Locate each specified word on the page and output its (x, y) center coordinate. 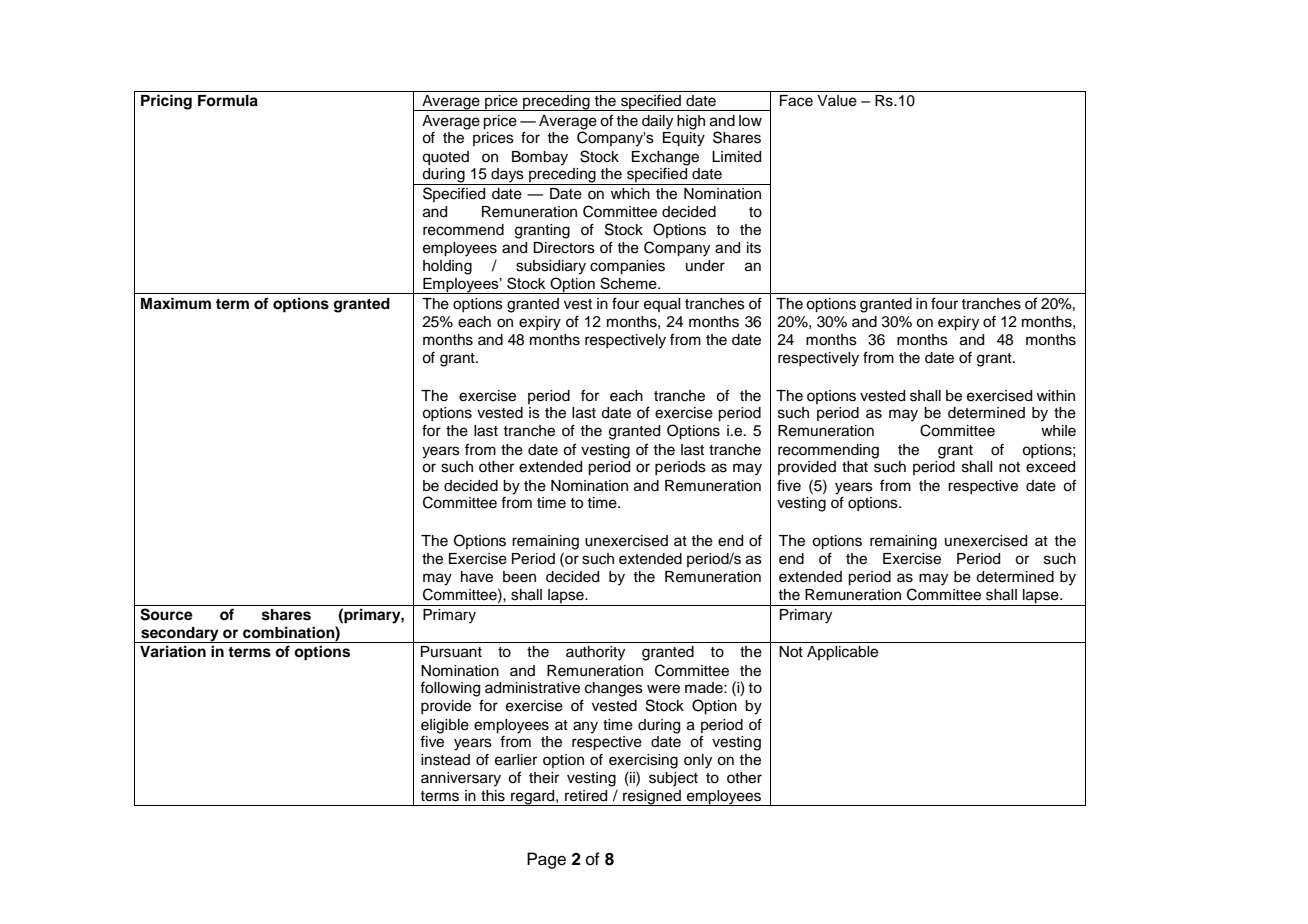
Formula (228, 101)
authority (595, 653)
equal (662, 305)
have (477, 577)
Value (837, 101)
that (855, 467)
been (519, 577)
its (754, 248)
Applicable (842, 653)
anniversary (461, 779)
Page (546, 860)
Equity (684, 139)
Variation (173, 651)
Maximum (176, 303)
